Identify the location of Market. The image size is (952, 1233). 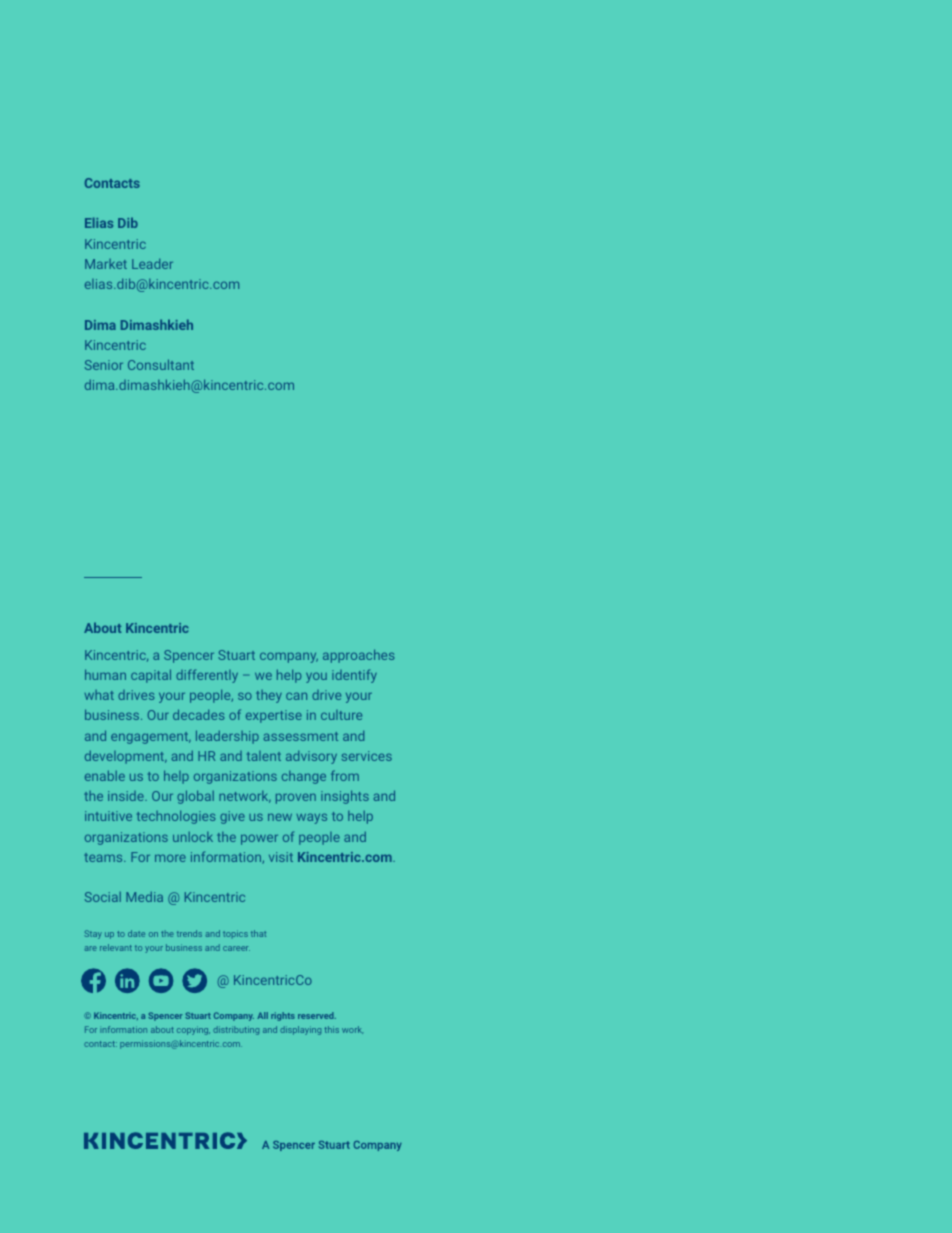
(106, 264).
